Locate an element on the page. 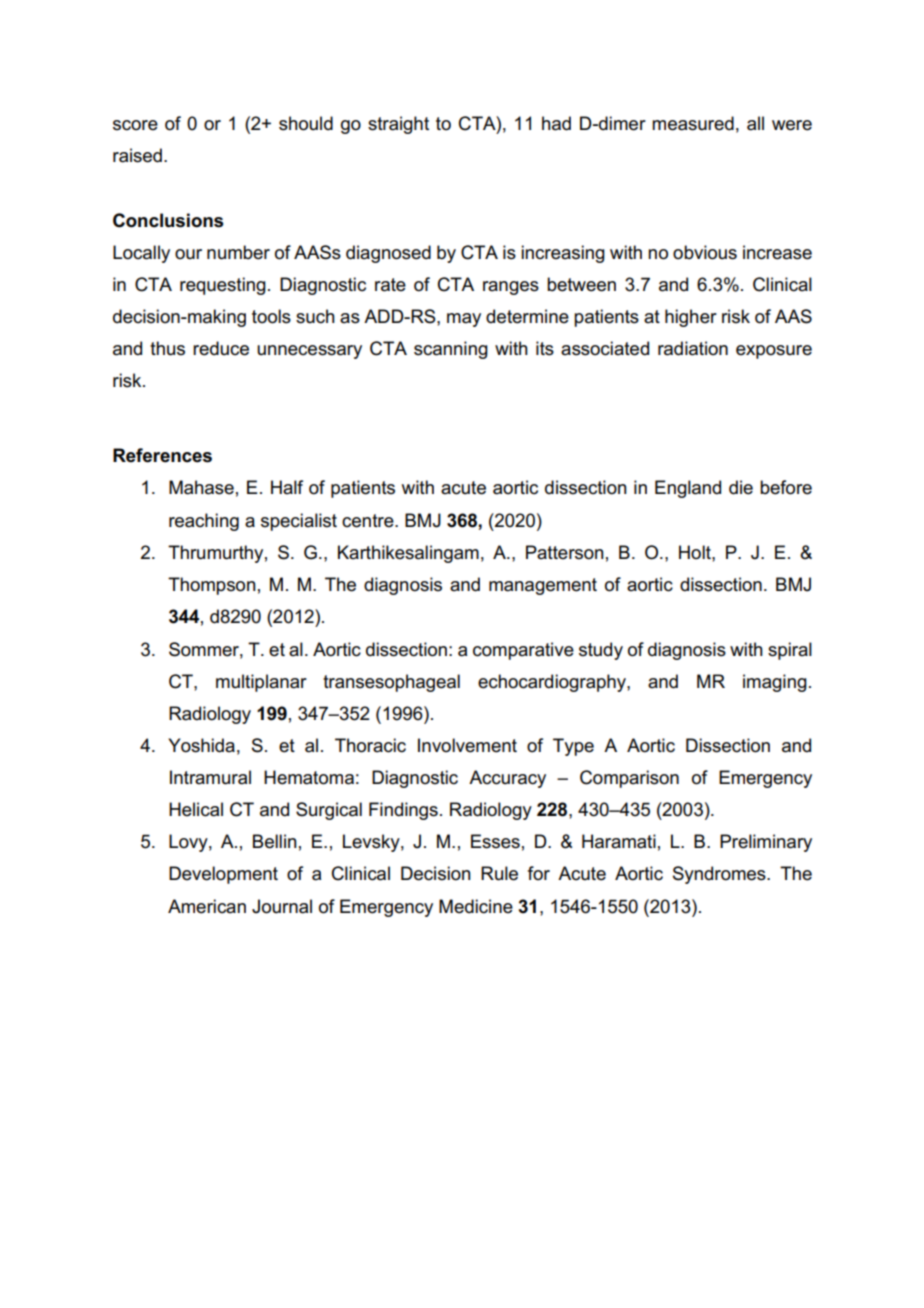 The width and height of the image is (924, 1308). imaging is located at coordinates (775, 683).
